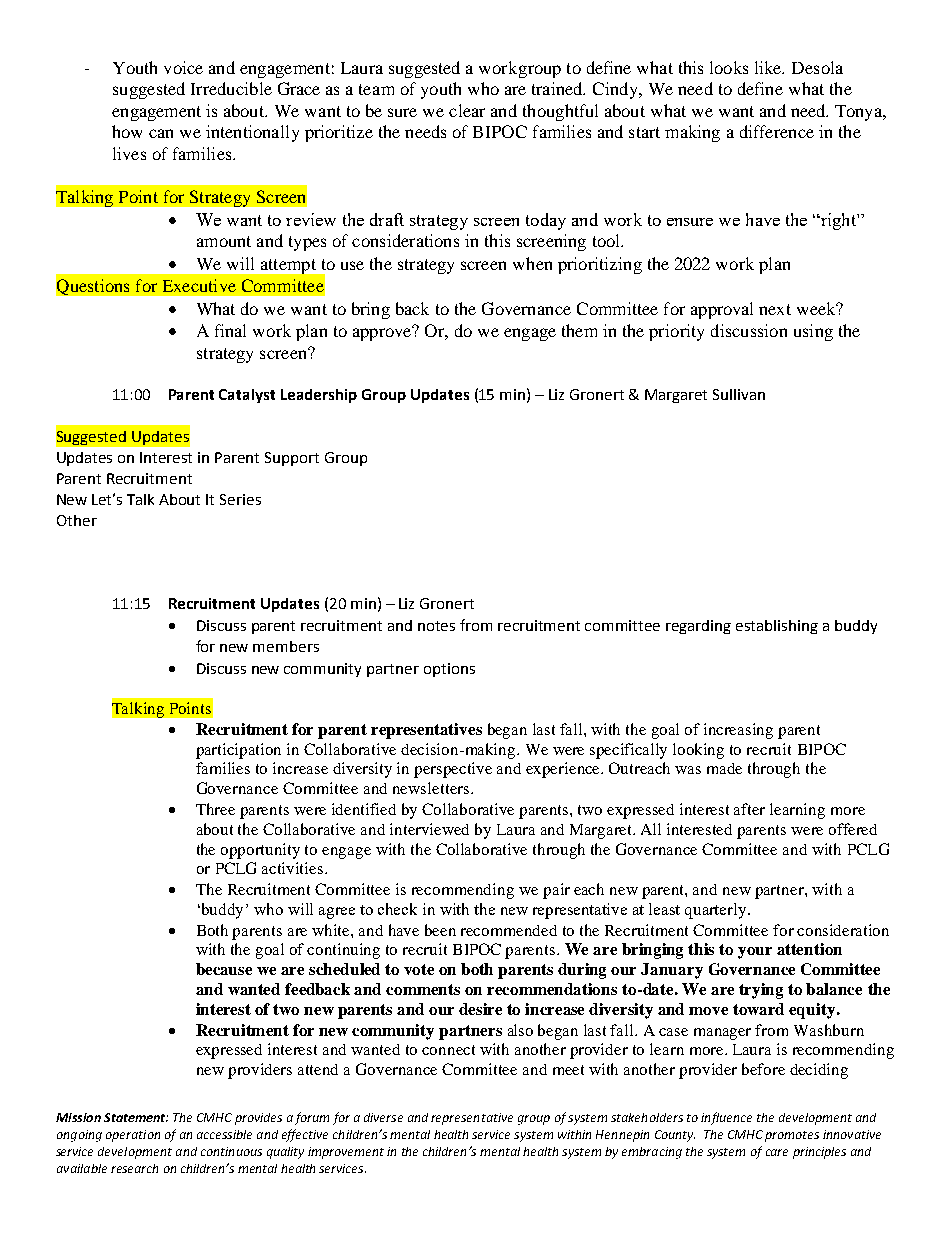 This page has width=952, height=1233. Describe the element at coordinates (383, 1117) in the page. I see `diverse` at that location.
